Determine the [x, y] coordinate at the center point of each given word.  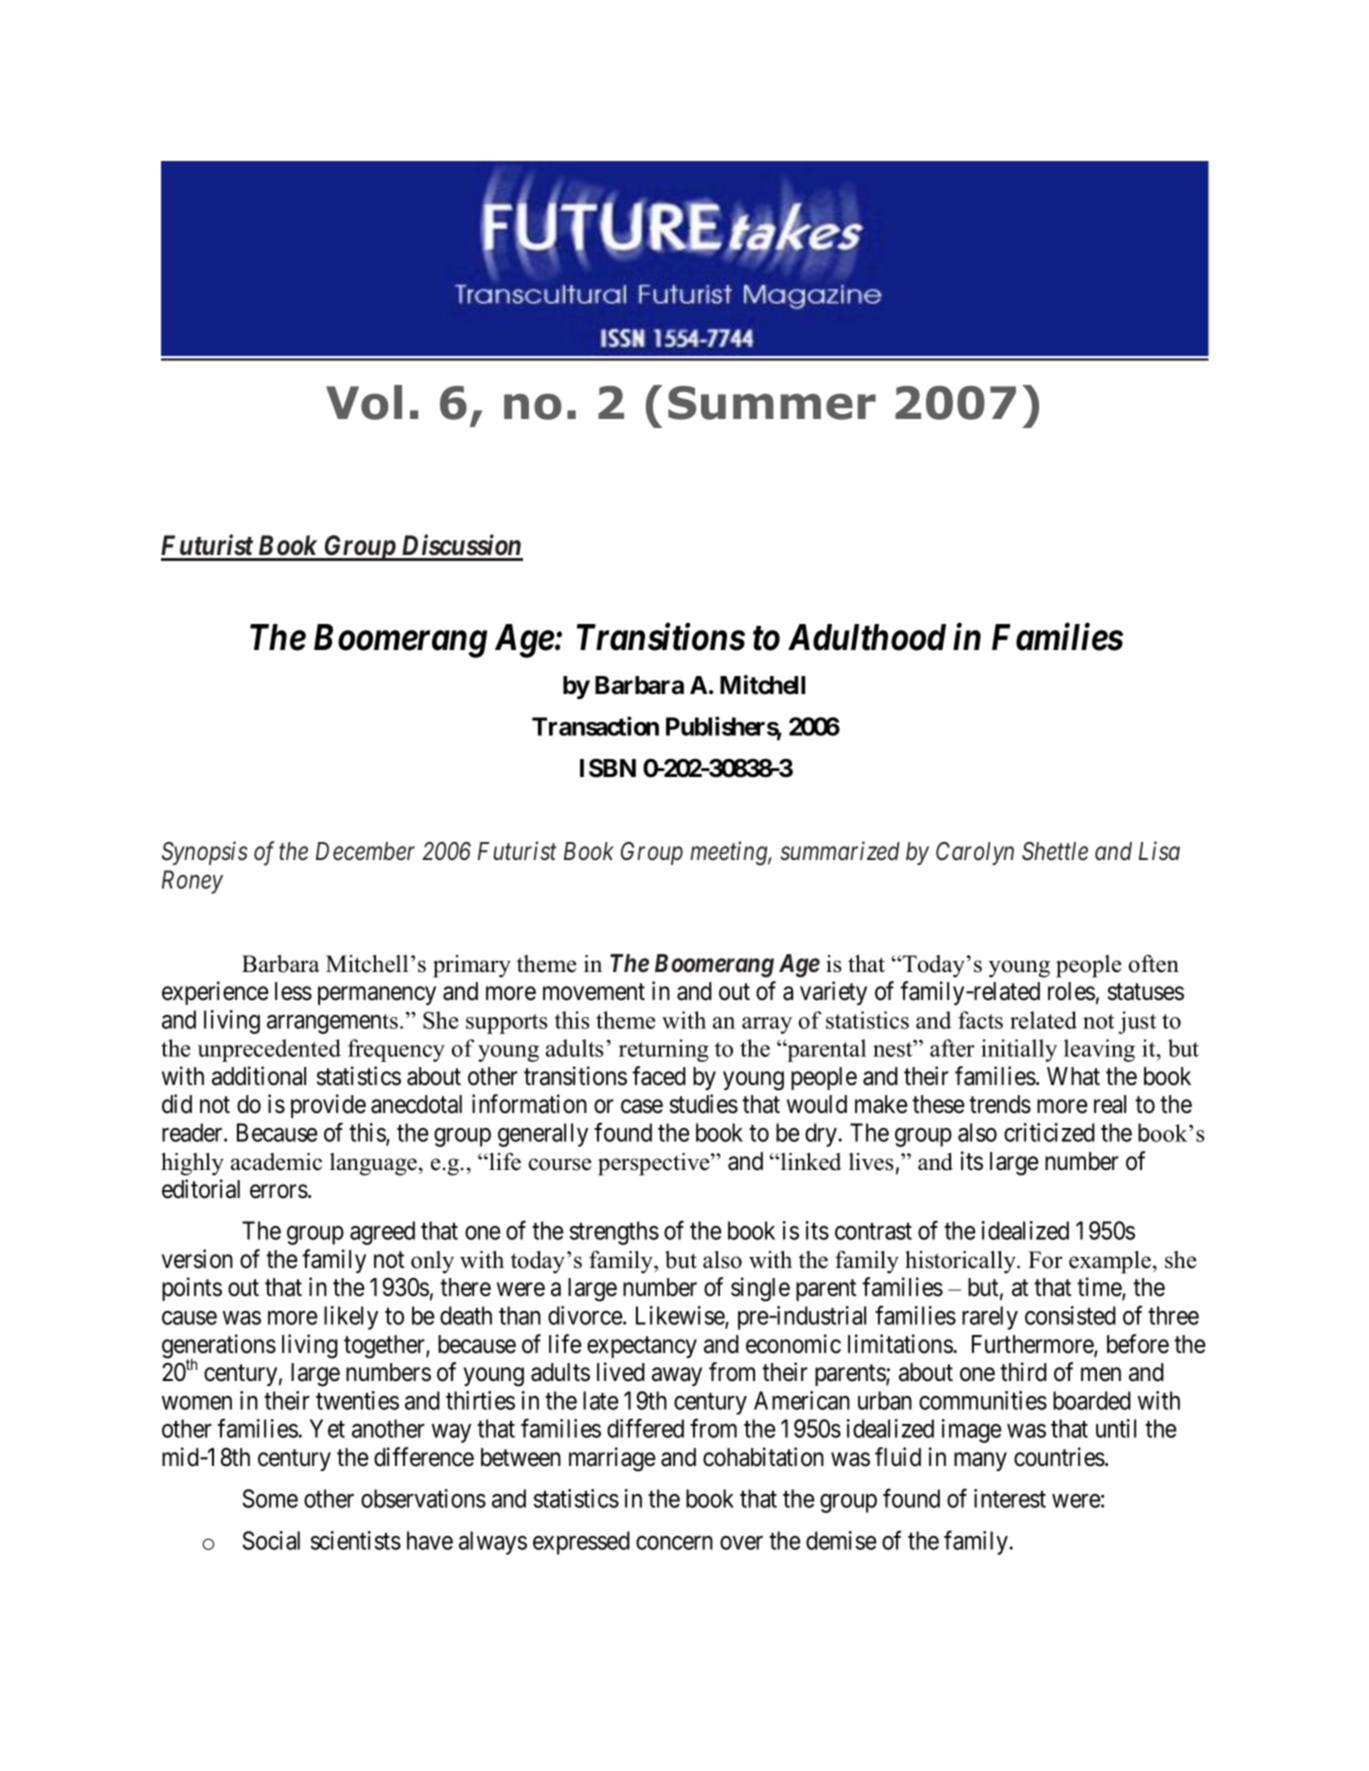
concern [674, 1543]
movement [594, 992]
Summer [772, 403]
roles [1071, 991]
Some [270, 1498]
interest [1010, 1498]
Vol [364, 402]
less [293, 991]
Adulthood [867, 637]
